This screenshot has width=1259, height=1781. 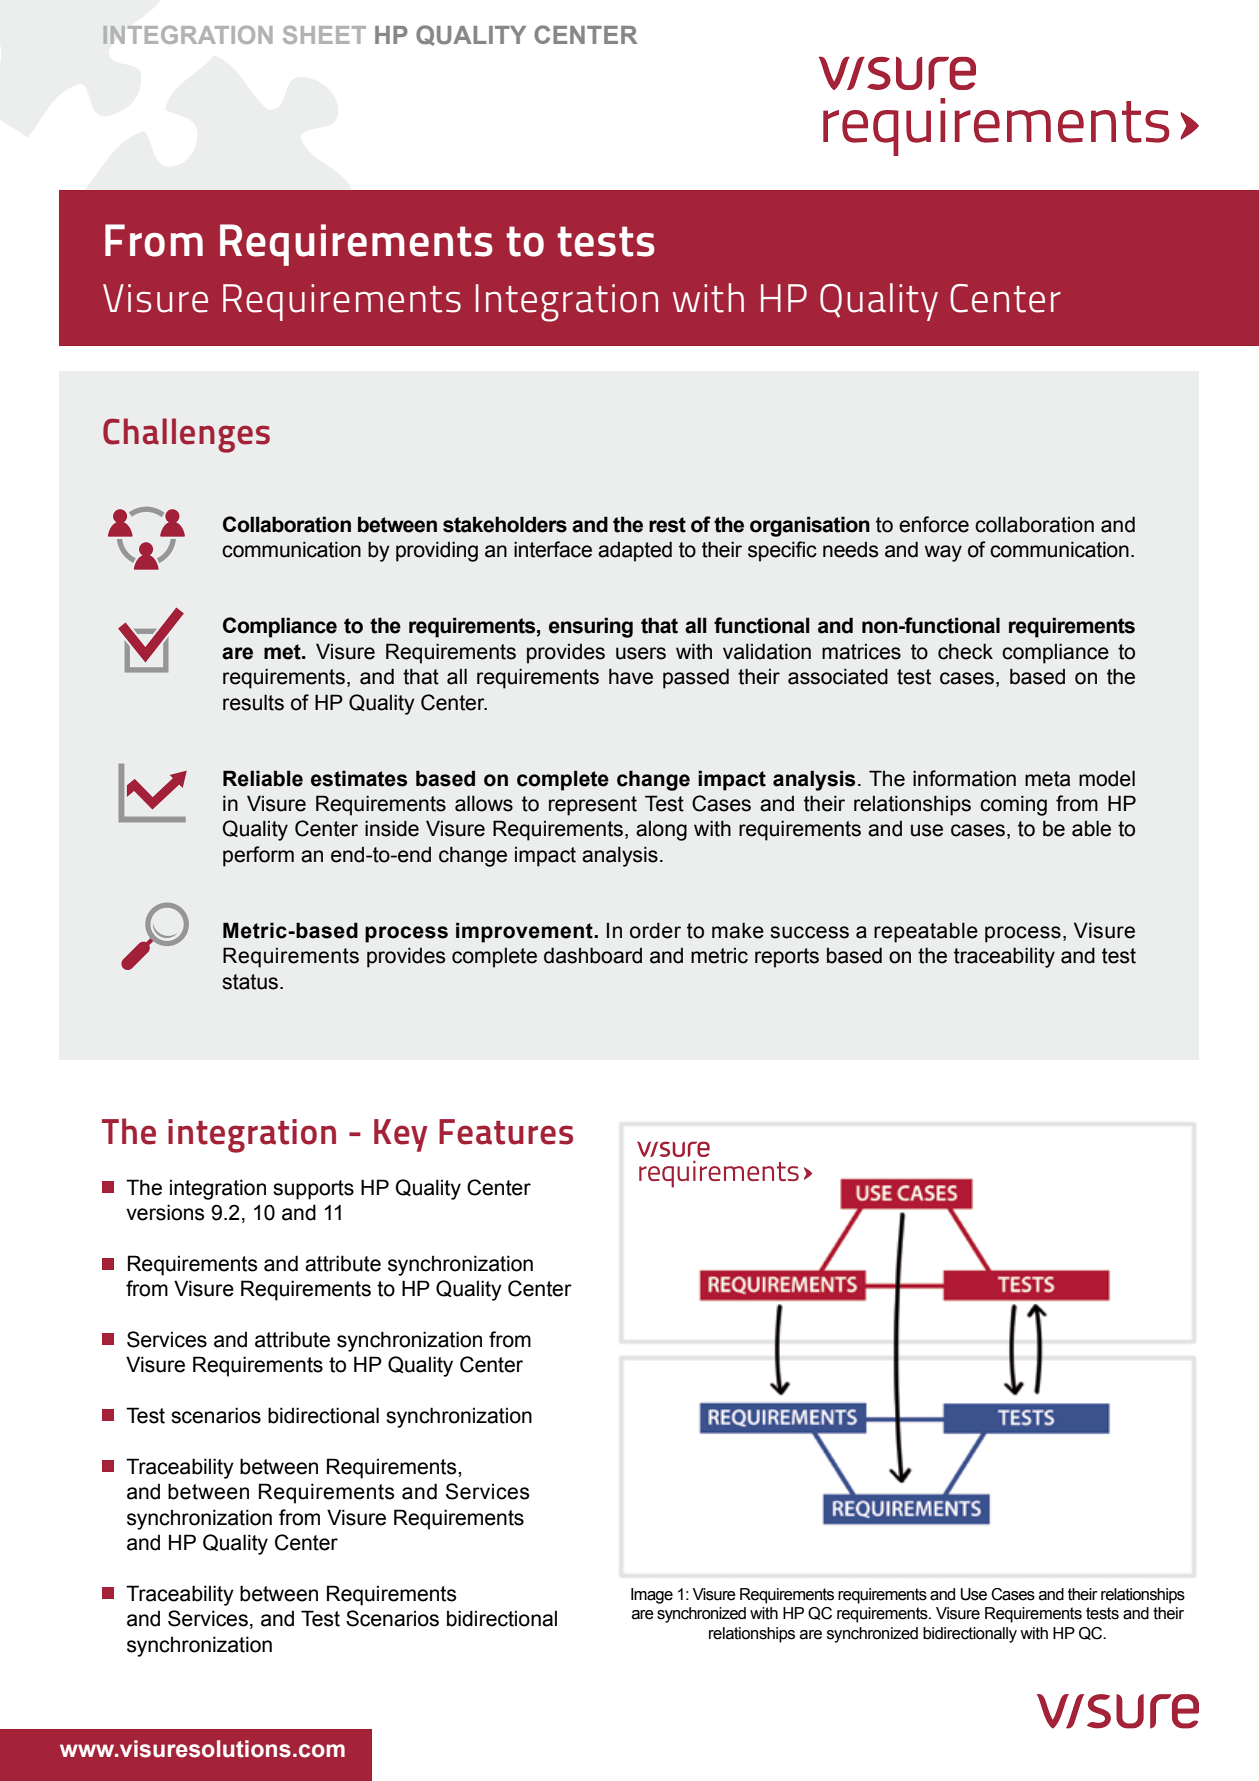 I want to click on way, so click(x=943, y=553).
